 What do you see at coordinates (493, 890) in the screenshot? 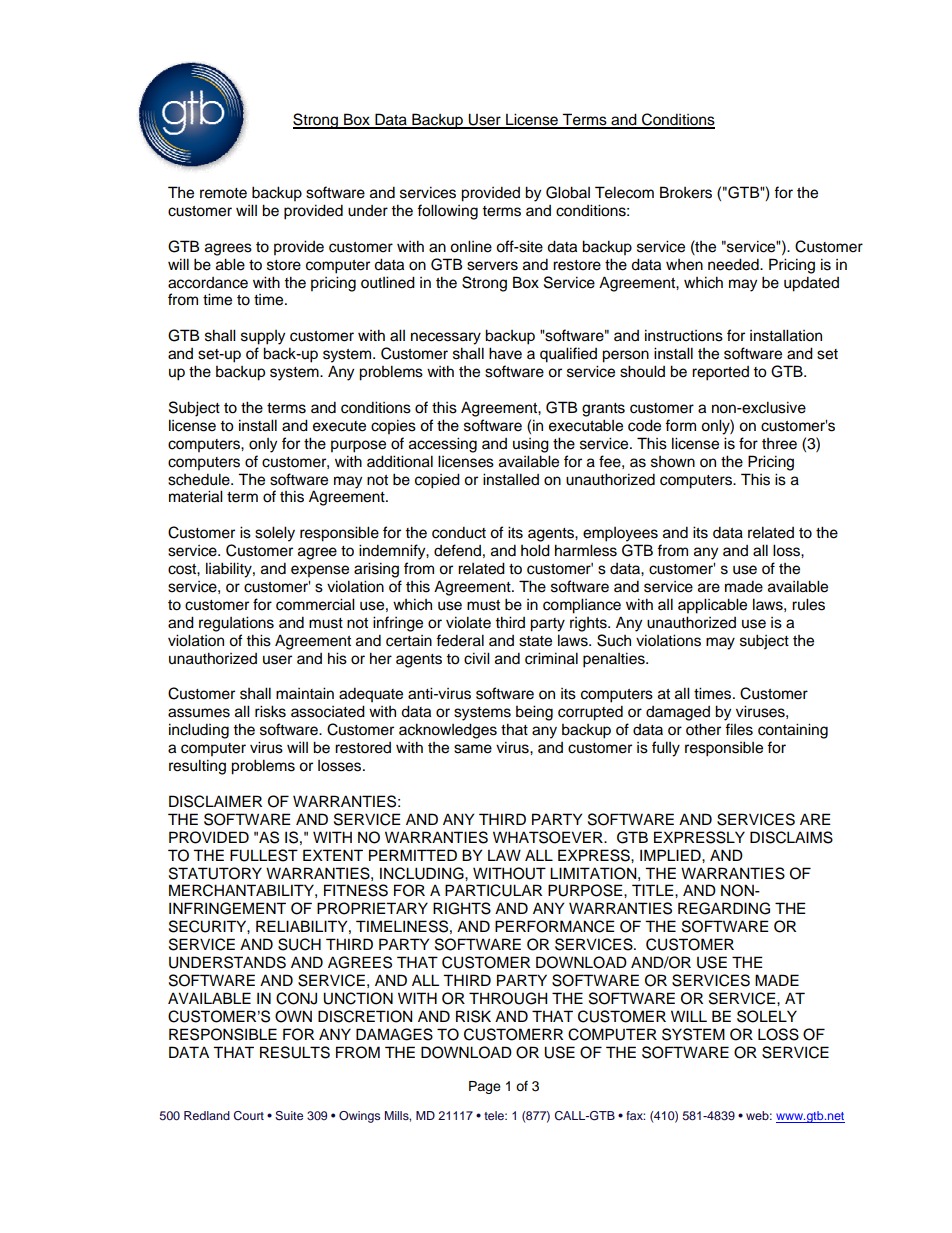
I see `PARTICULAR` at bounding box center [493, 890].
